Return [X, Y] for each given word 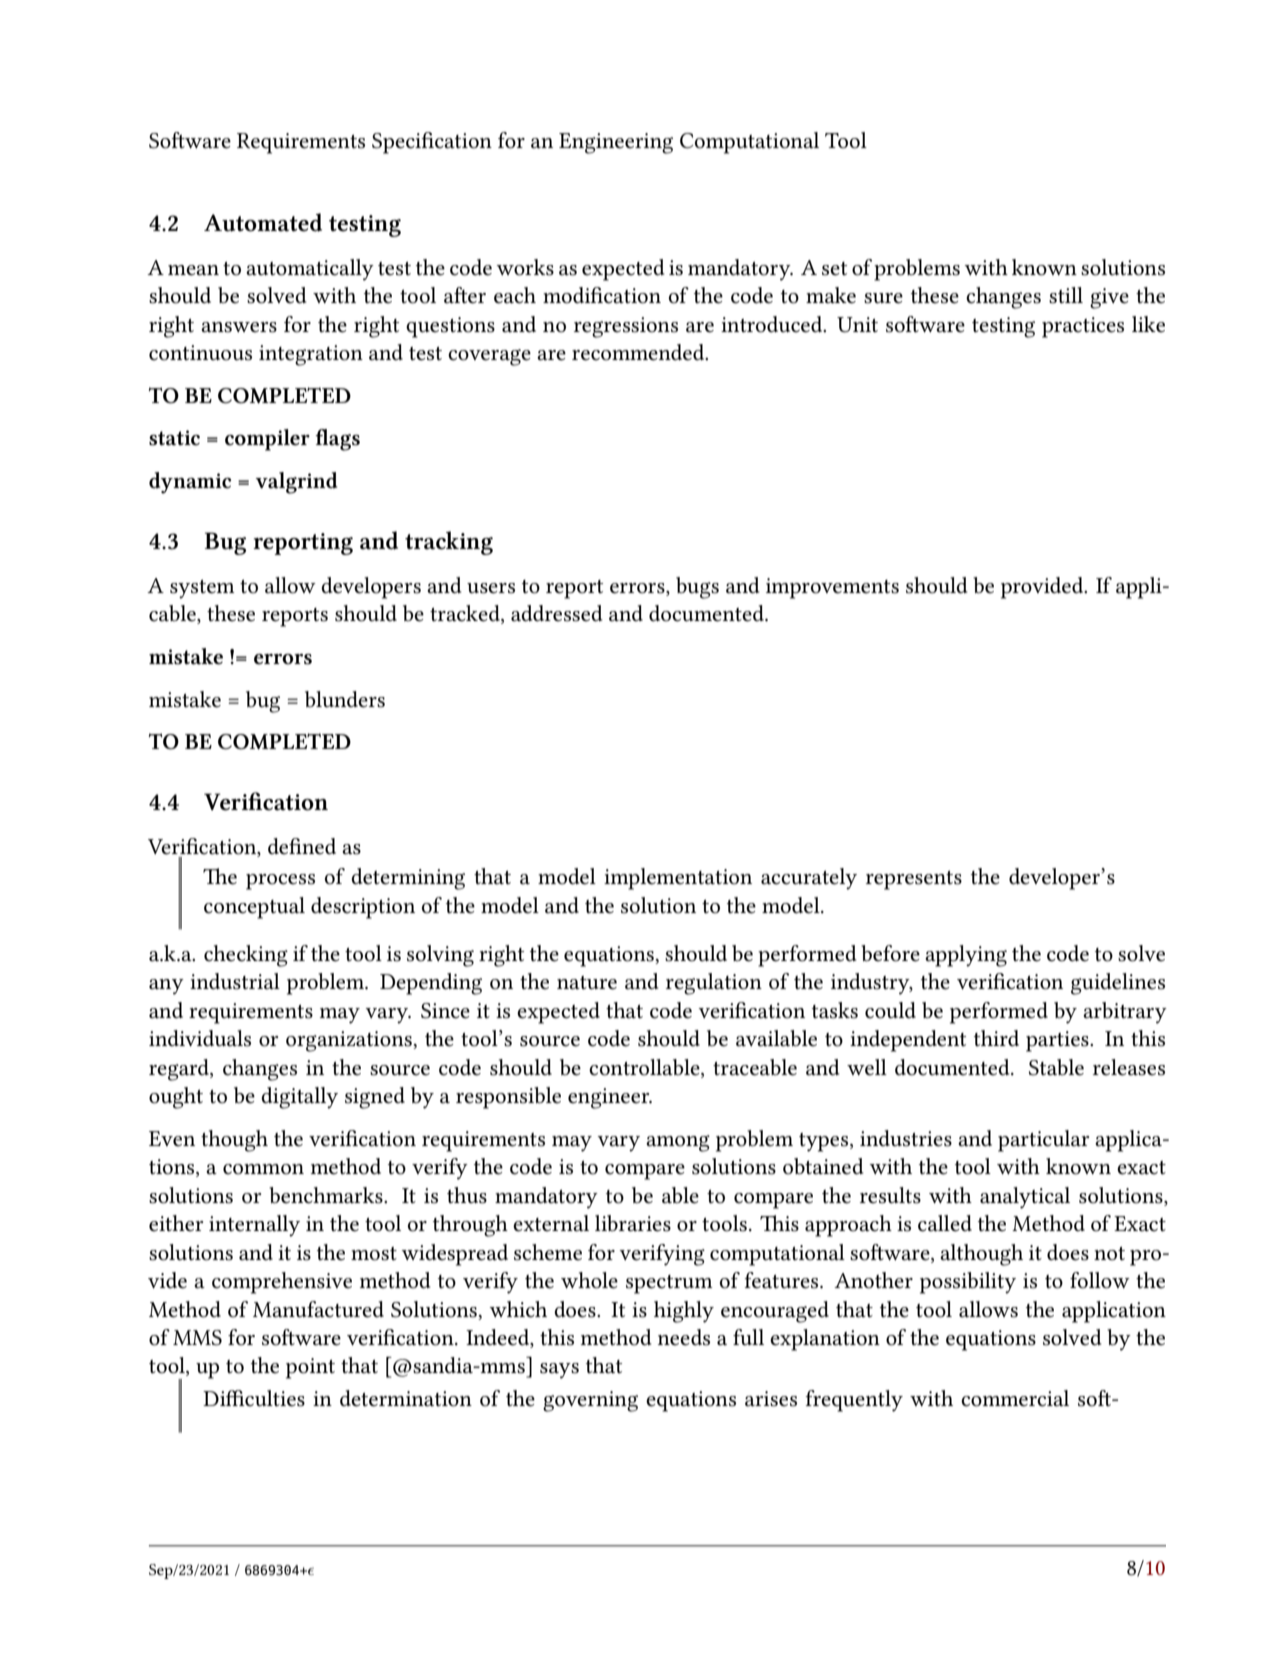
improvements [832, 588]
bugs [697, 588]
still [1066, 295]
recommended [639, 352]
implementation [678, 879]
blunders [345, 699]
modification [602, 295]
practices [1083, 327]
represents [914, 880]
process [280, 882]
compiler [267, 440]
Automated [263, 222]
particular [1043, 1141]
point [310, 1368]
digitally [299, 1098]
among [678, 1143]
